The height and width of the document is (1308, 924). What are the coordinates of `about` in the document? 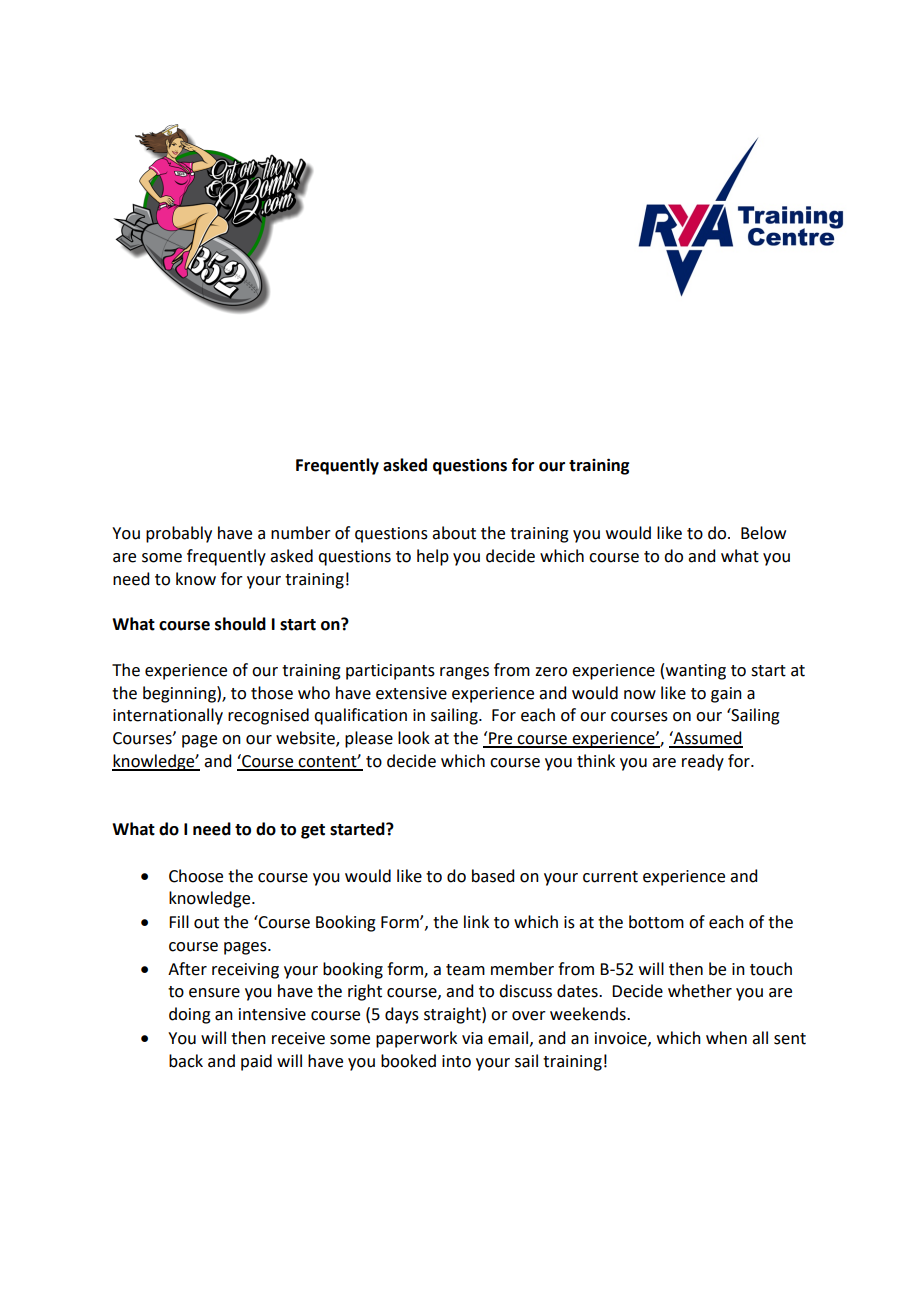 It's located at (454, 533).
